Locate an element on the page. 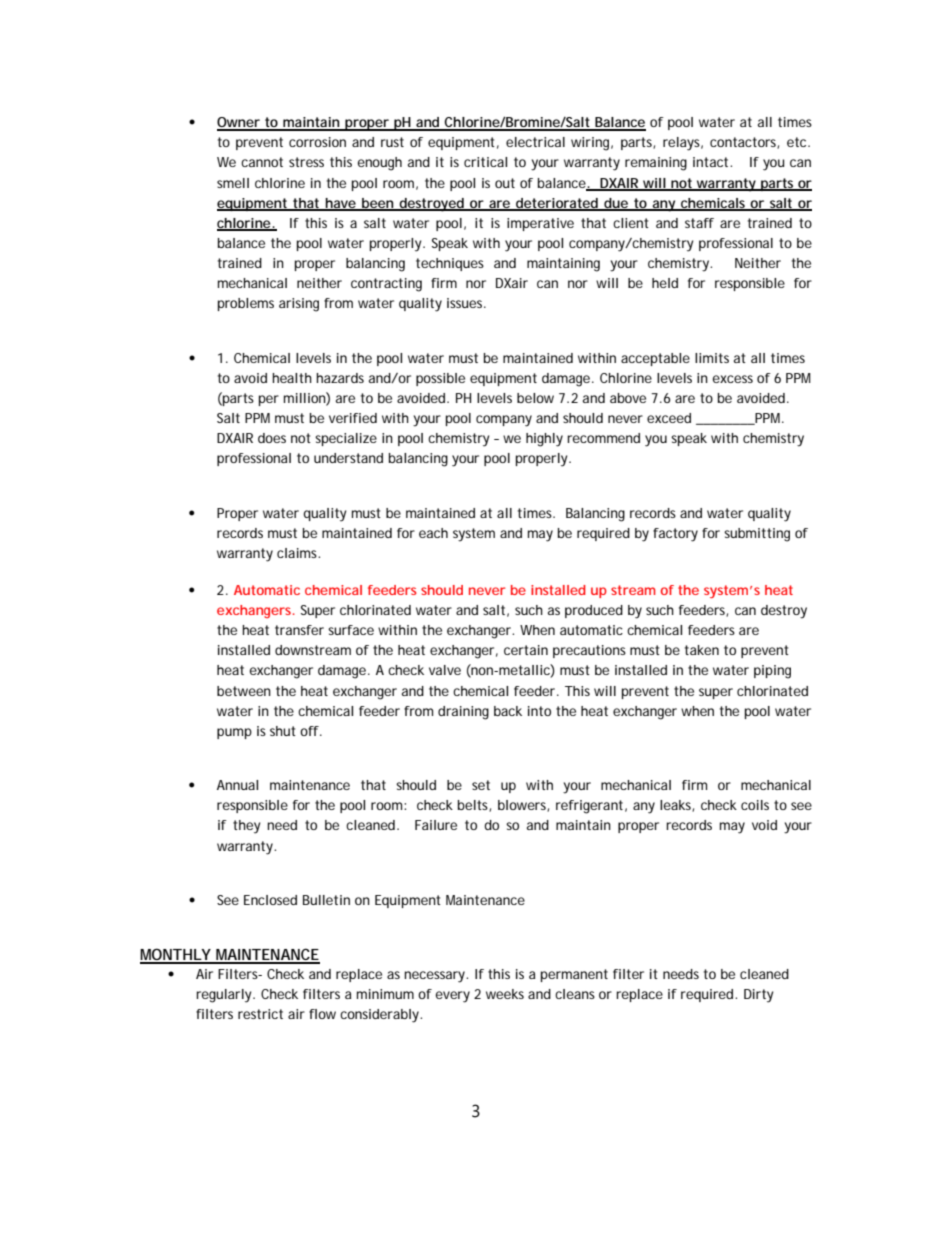  each is located at coordinates (433, 533).
